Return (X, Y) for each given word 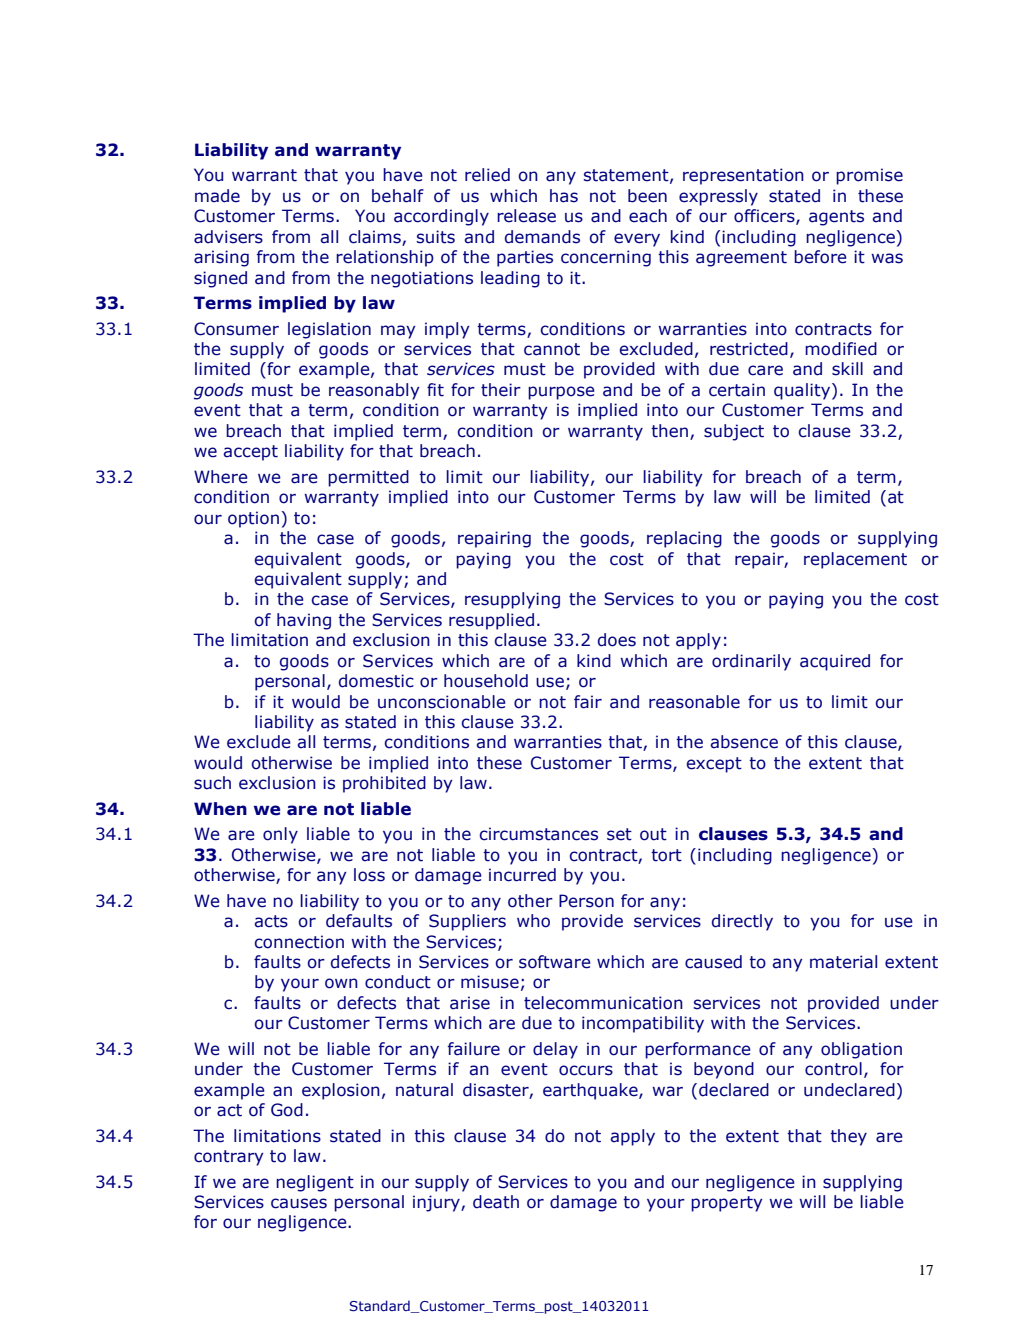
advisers (228, 237)
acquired (835, 662)
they (848, 1137)
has (564, 196)
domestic (376, 681)
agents (836, 218)
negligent (315, 1183)
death (496, 1202)
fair (588, 702)
